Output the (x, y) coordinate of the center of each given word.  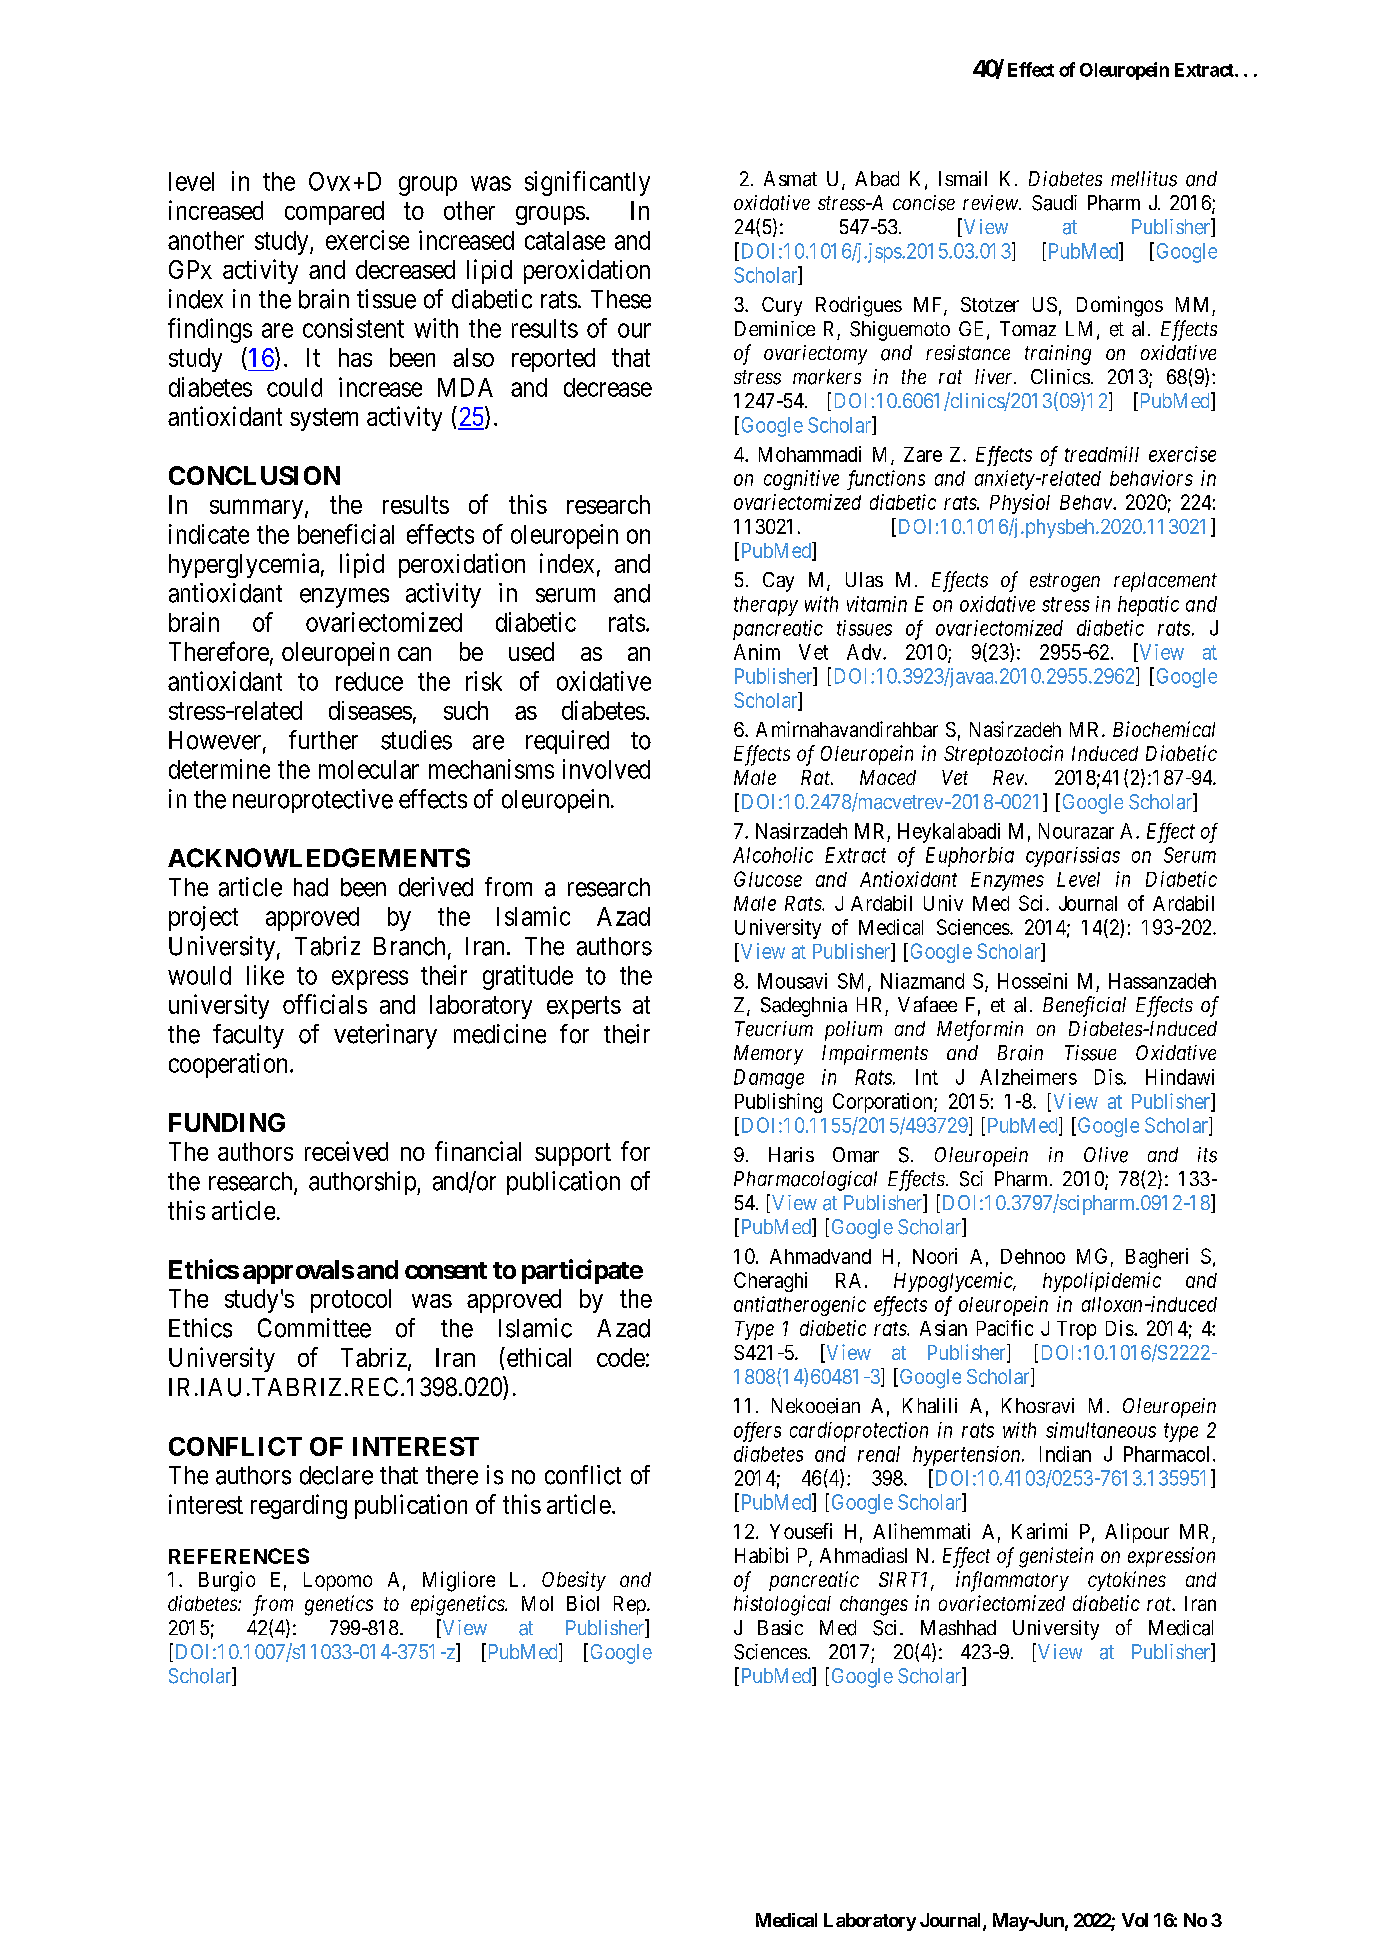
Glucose (768, 879)
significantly (587, 183)
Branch (409, 946)
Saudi (1054, 203)
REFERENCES (239, 1556)
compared (334, 213)
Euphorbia (970, 857)
